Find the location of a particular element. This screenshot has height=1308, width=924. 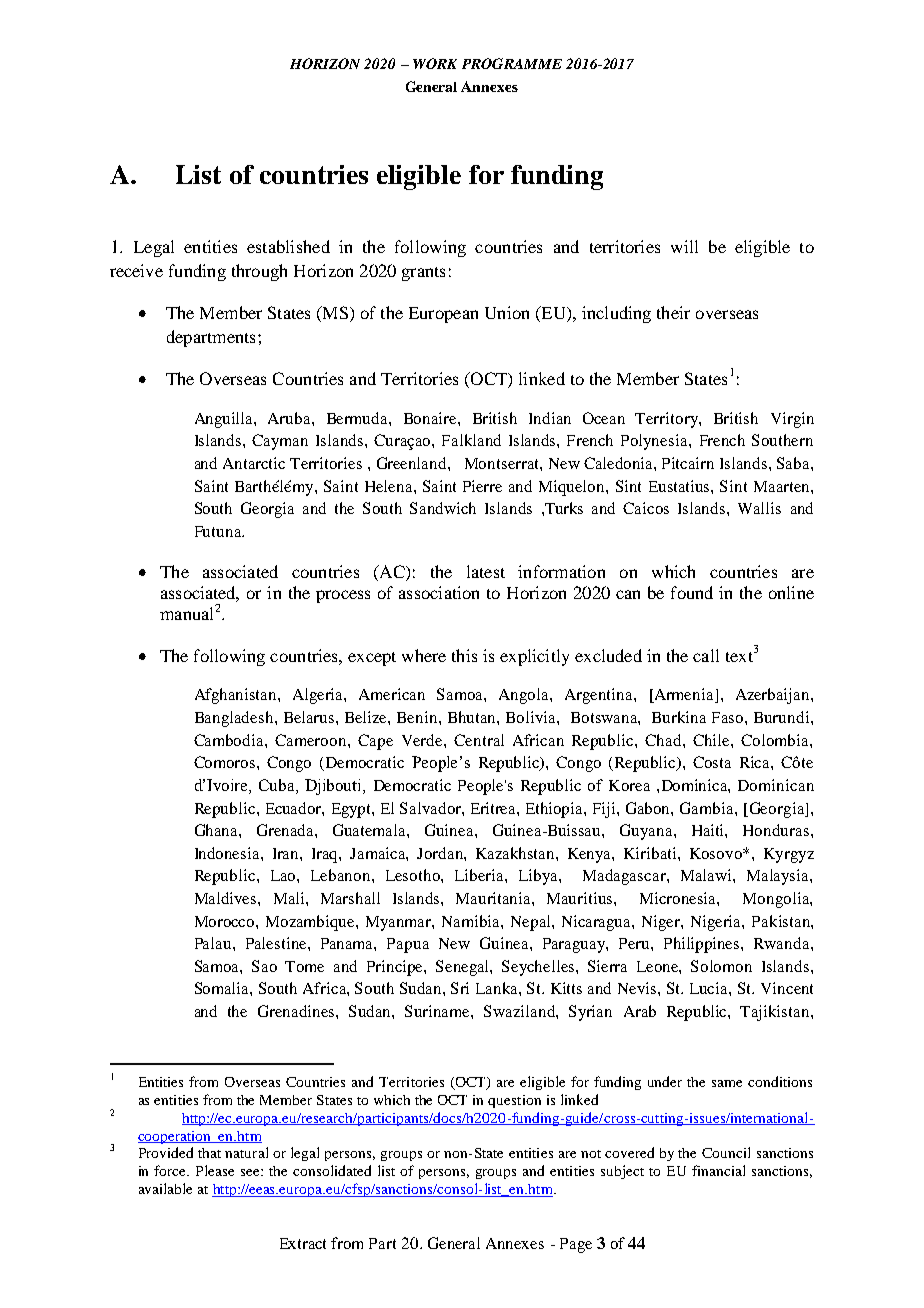

Territory is located at coordinates (667, 420).
